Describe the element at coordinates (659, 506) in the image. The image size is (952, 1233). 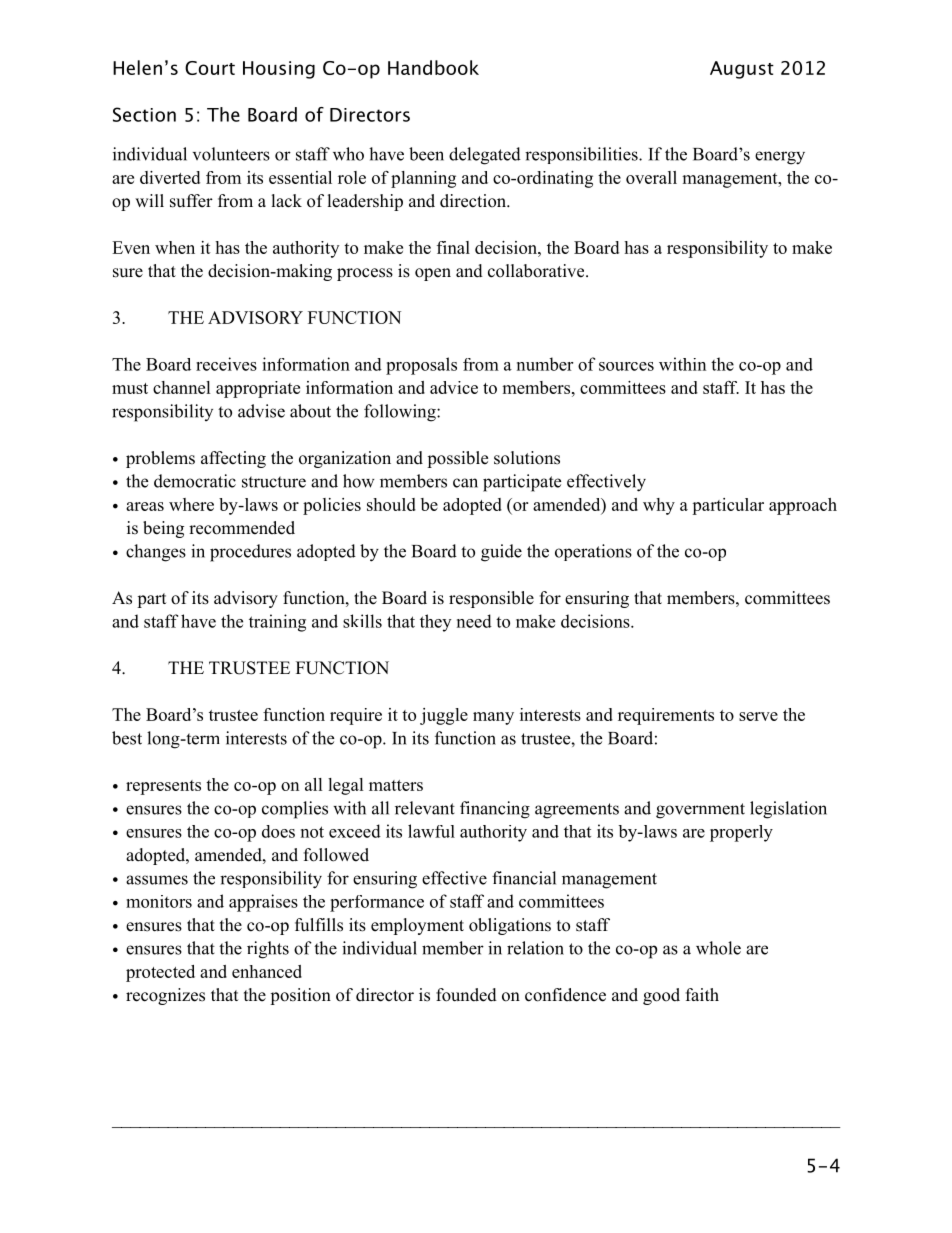
I see `why` at that location.
